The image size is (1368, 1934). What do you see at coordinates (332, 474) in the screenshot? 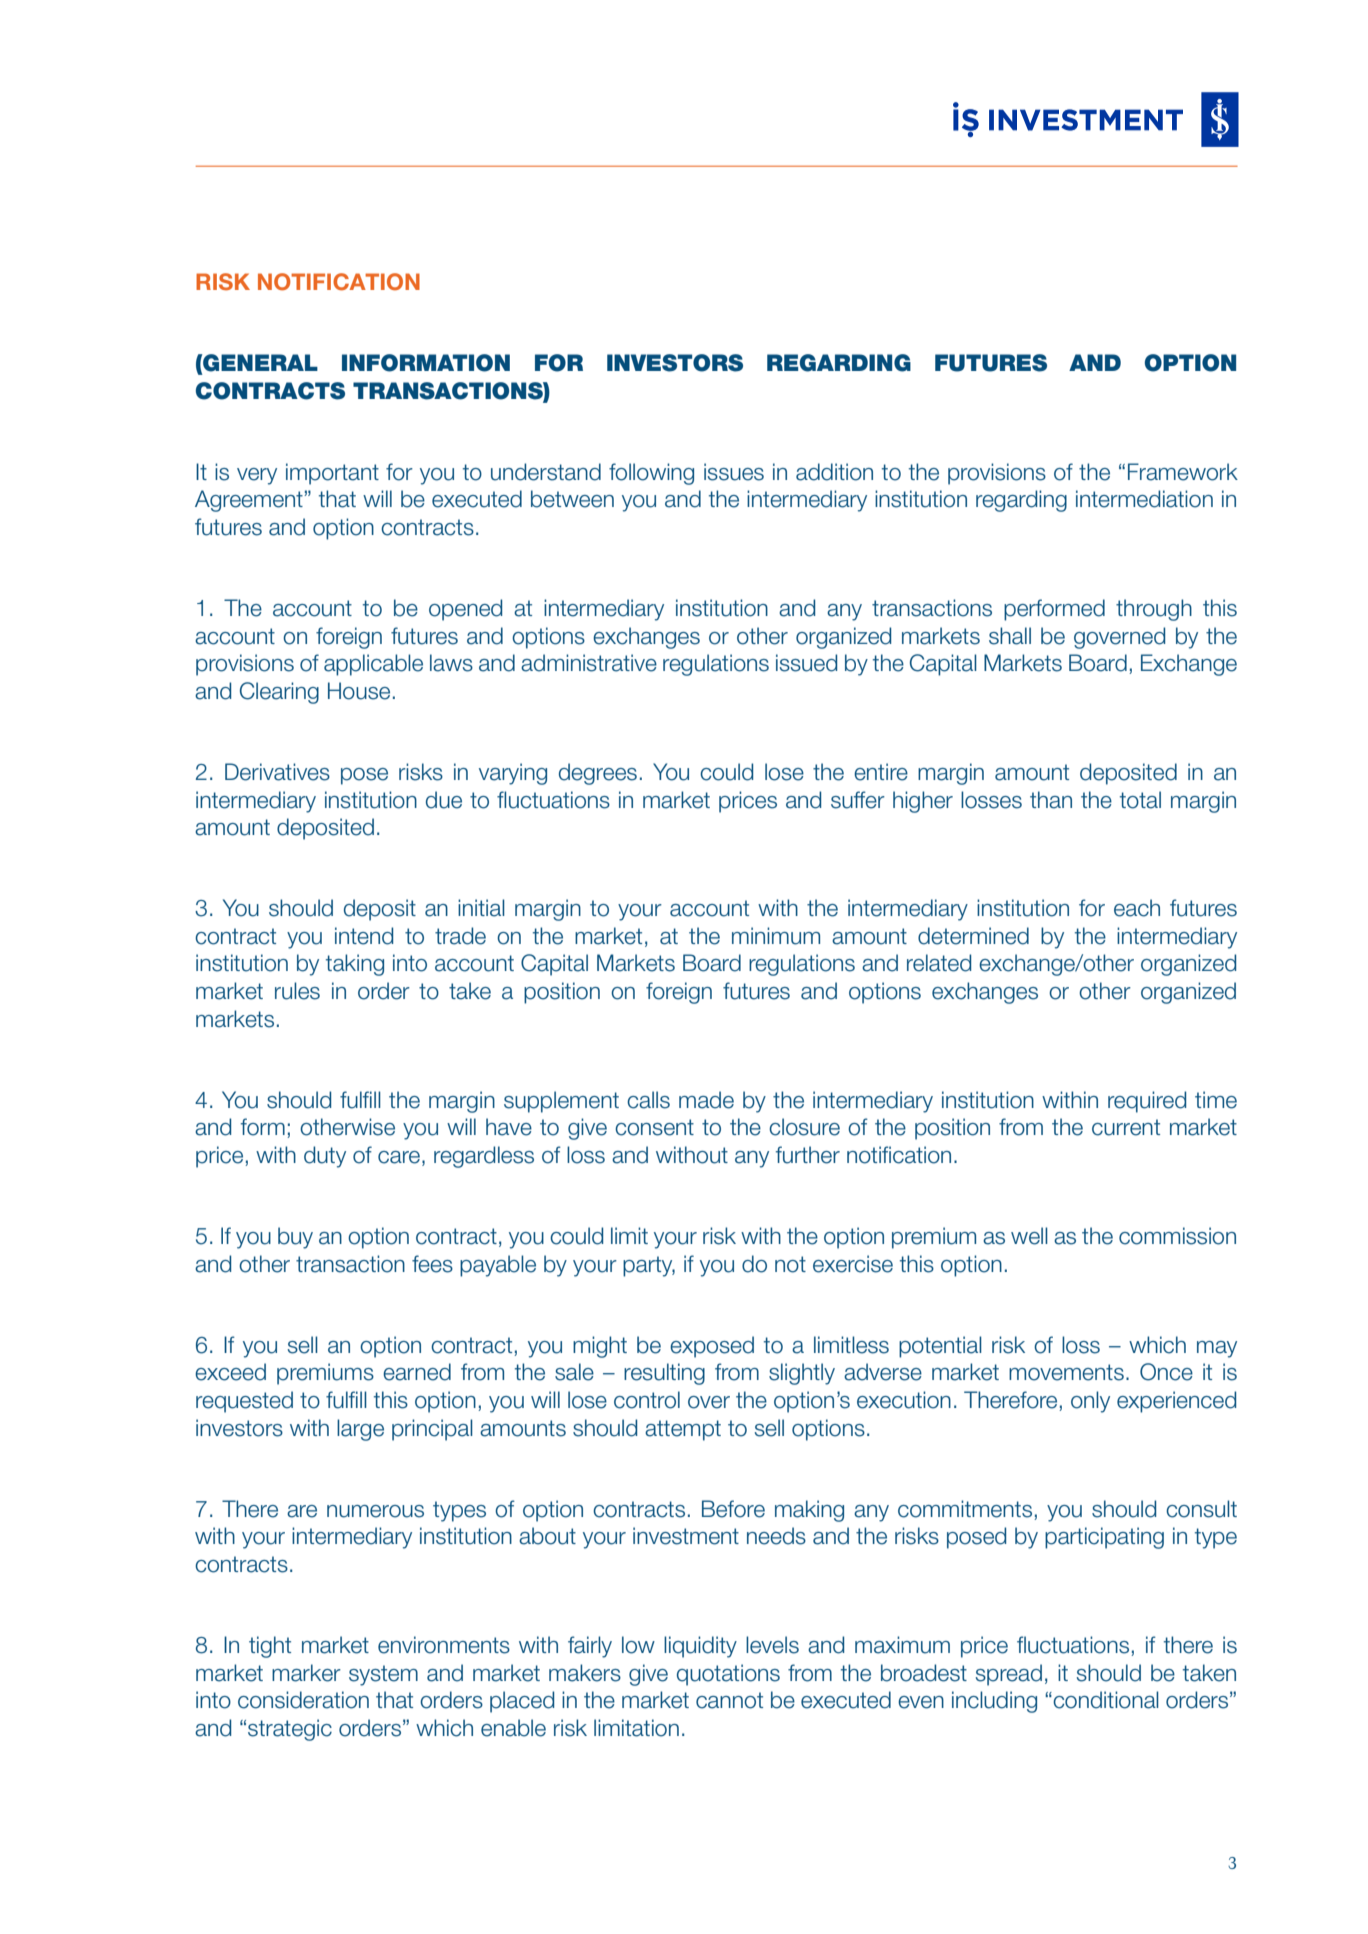
I see `important` at bounding box center [332, 474].
